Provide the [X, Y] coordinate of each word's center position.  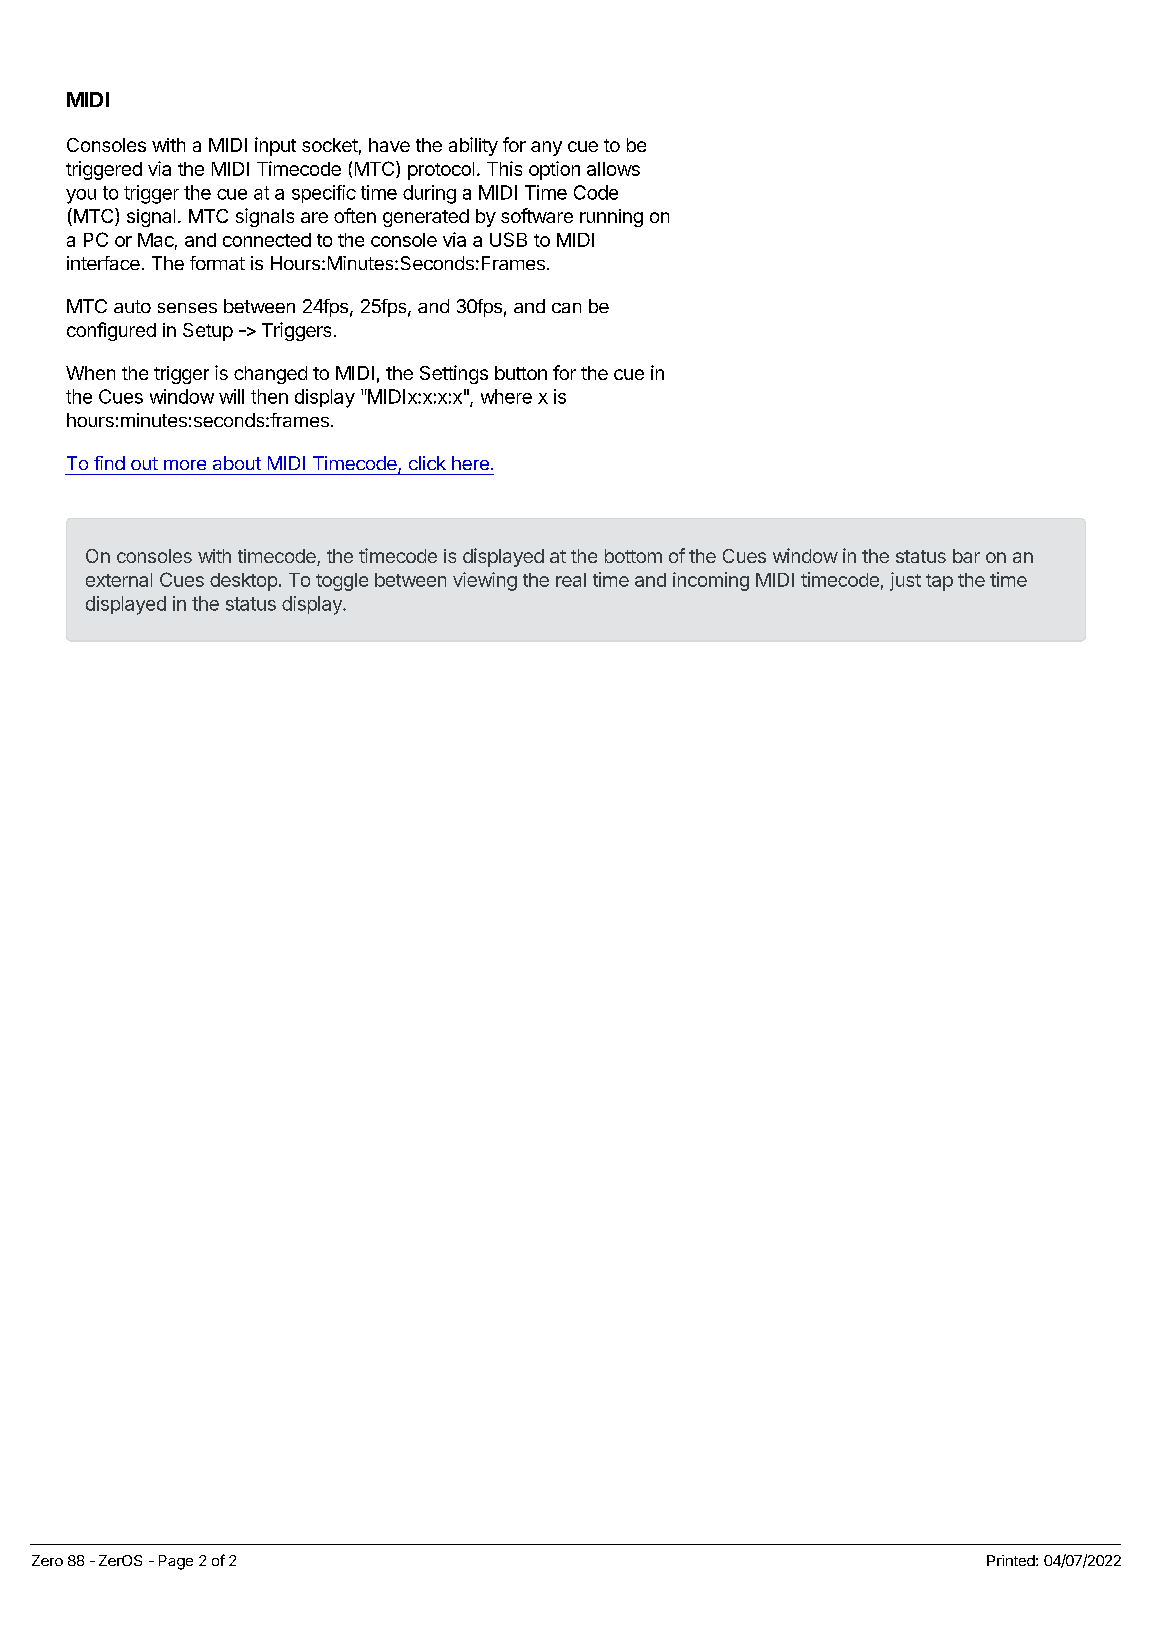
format [217, 263]
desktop [243, 582]
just [905, 581]
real [571, 580]
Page [176, 1562]
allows [613, 169]
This [504, 168]
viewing [485, 581]
